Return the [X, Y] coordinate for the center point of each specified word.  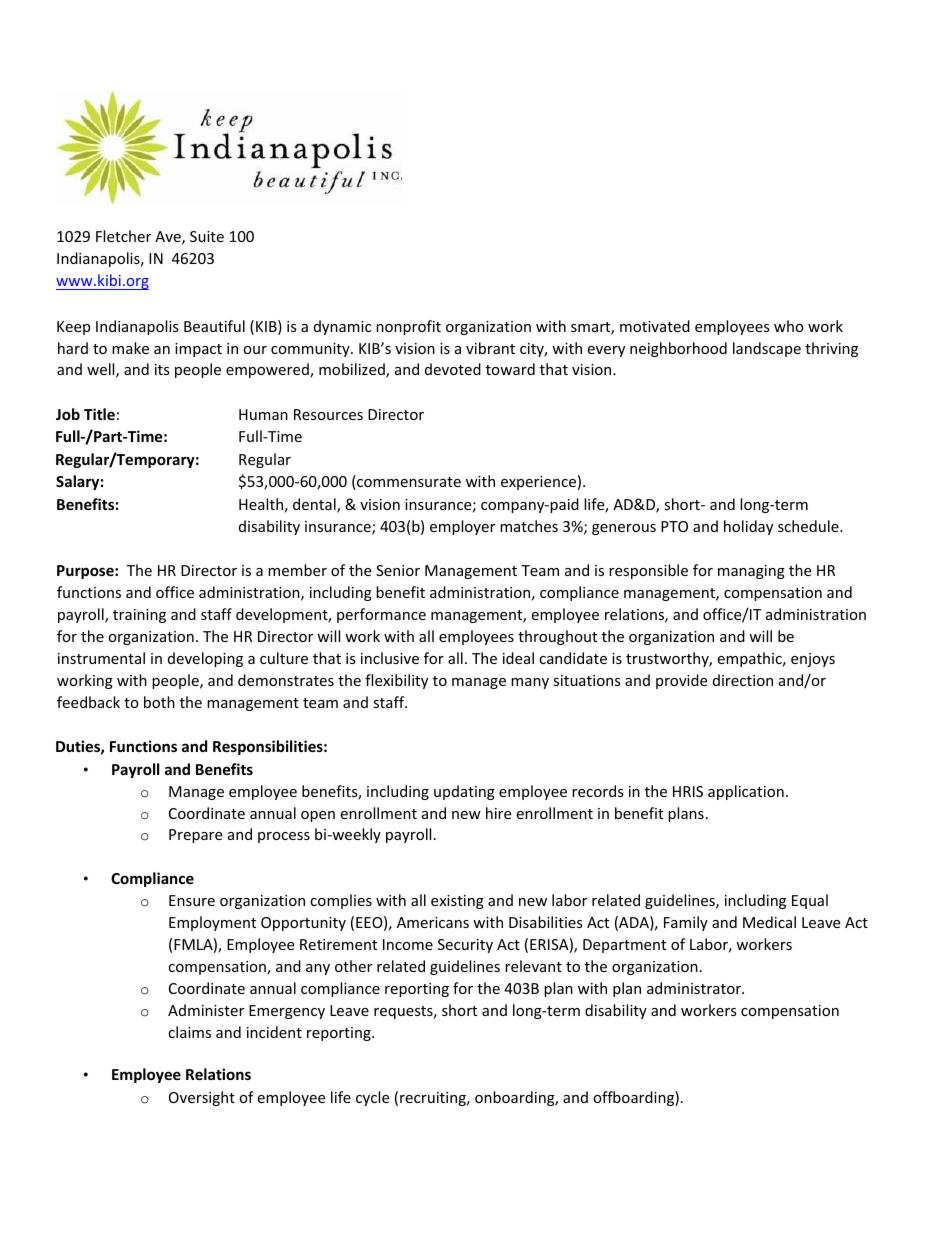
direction [743, 680]
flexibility [396, 681]
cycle [372, 1098]
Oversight [202, 1098]
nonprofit [408, 327]
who [789, 326]
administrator [695, 988]
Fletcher [123, 236]
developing [205, 659]
